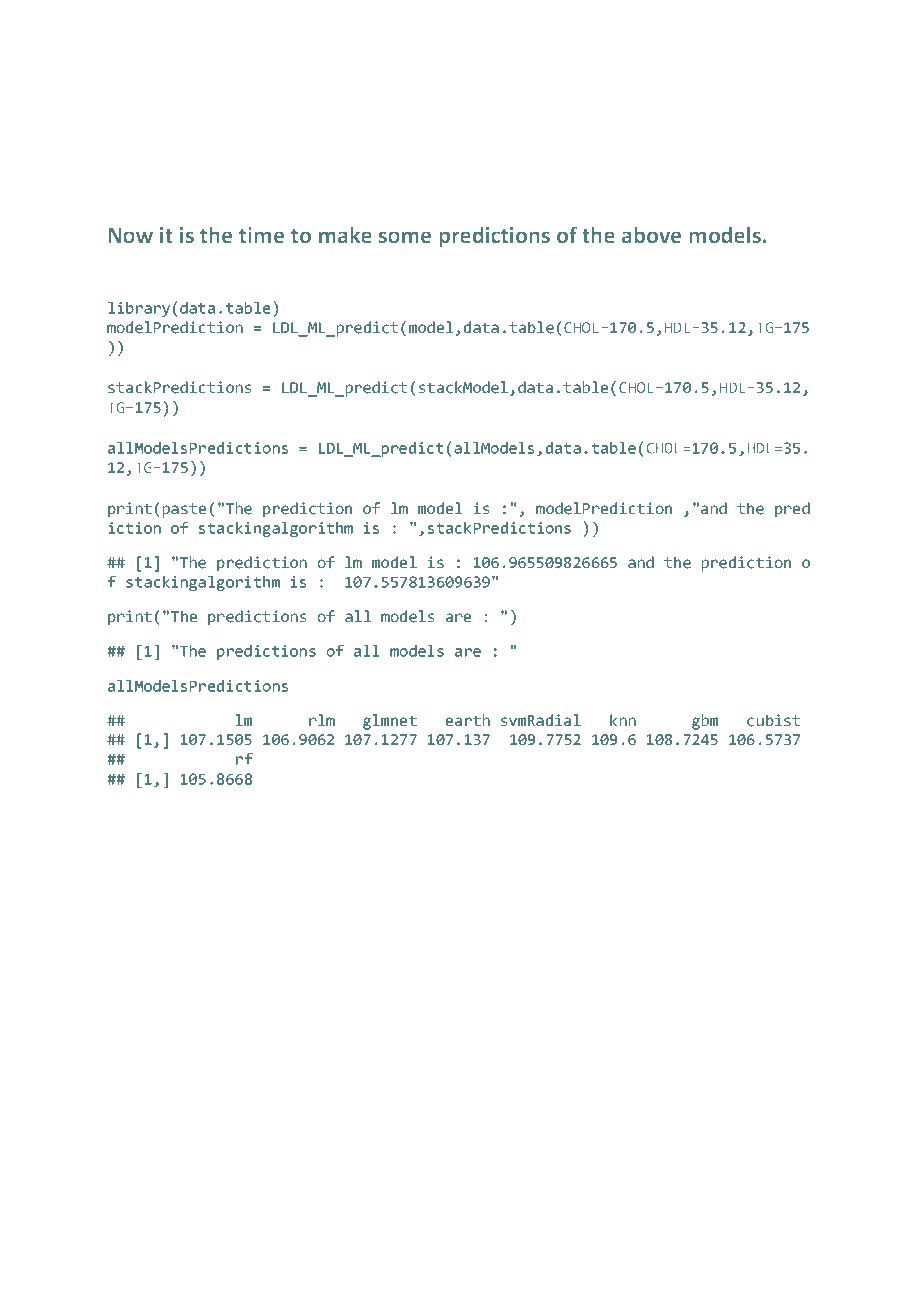 The height and width of the document is (1308, 924). What do you see at coordinates (651, 235) in the document?
I see `above` at bounding box center [651, 235].
